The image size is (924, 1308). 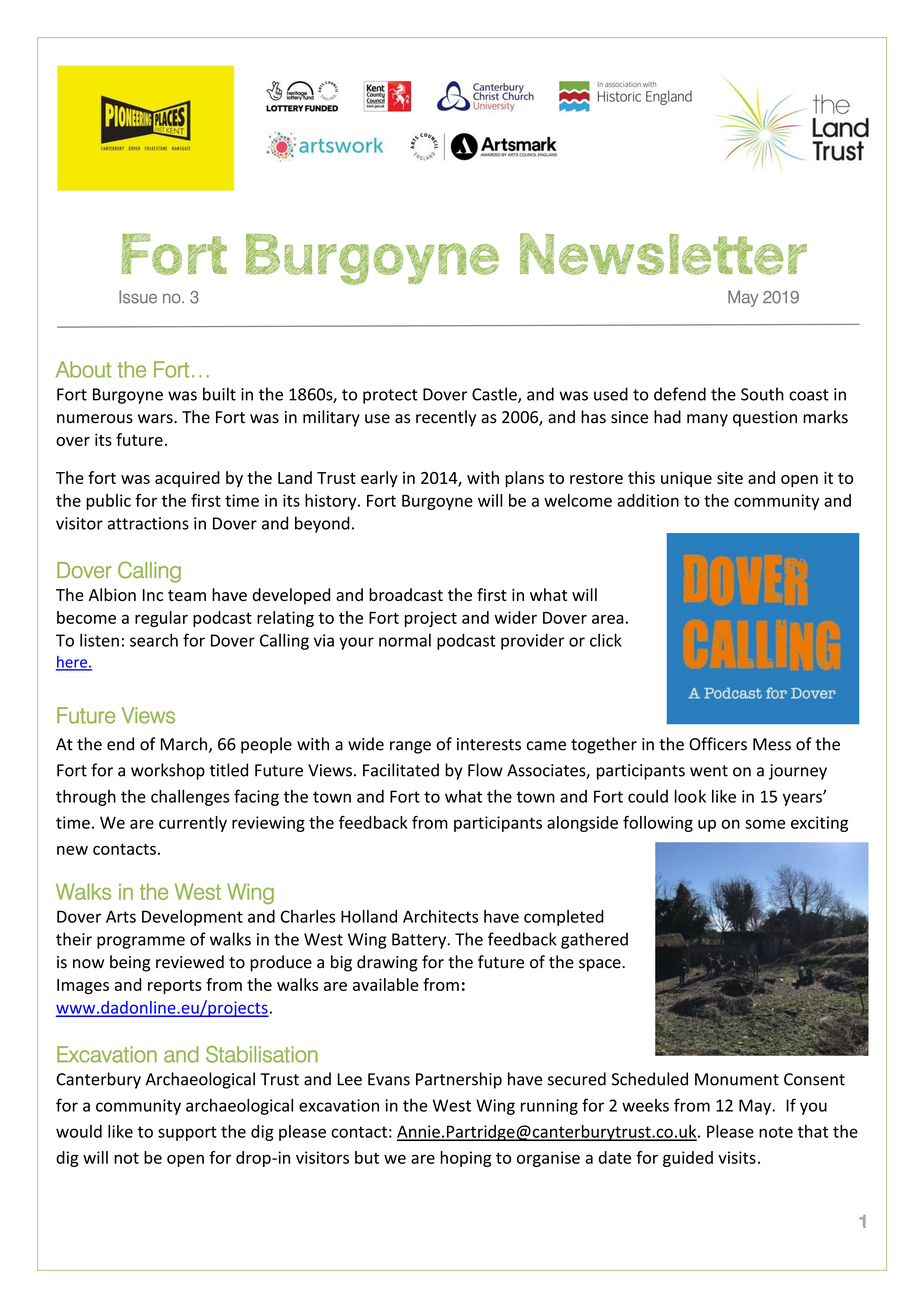 What do you see at coordinates (718, 744) in the screenshot?
I see `Officers` at bounding box center [718, 744].
